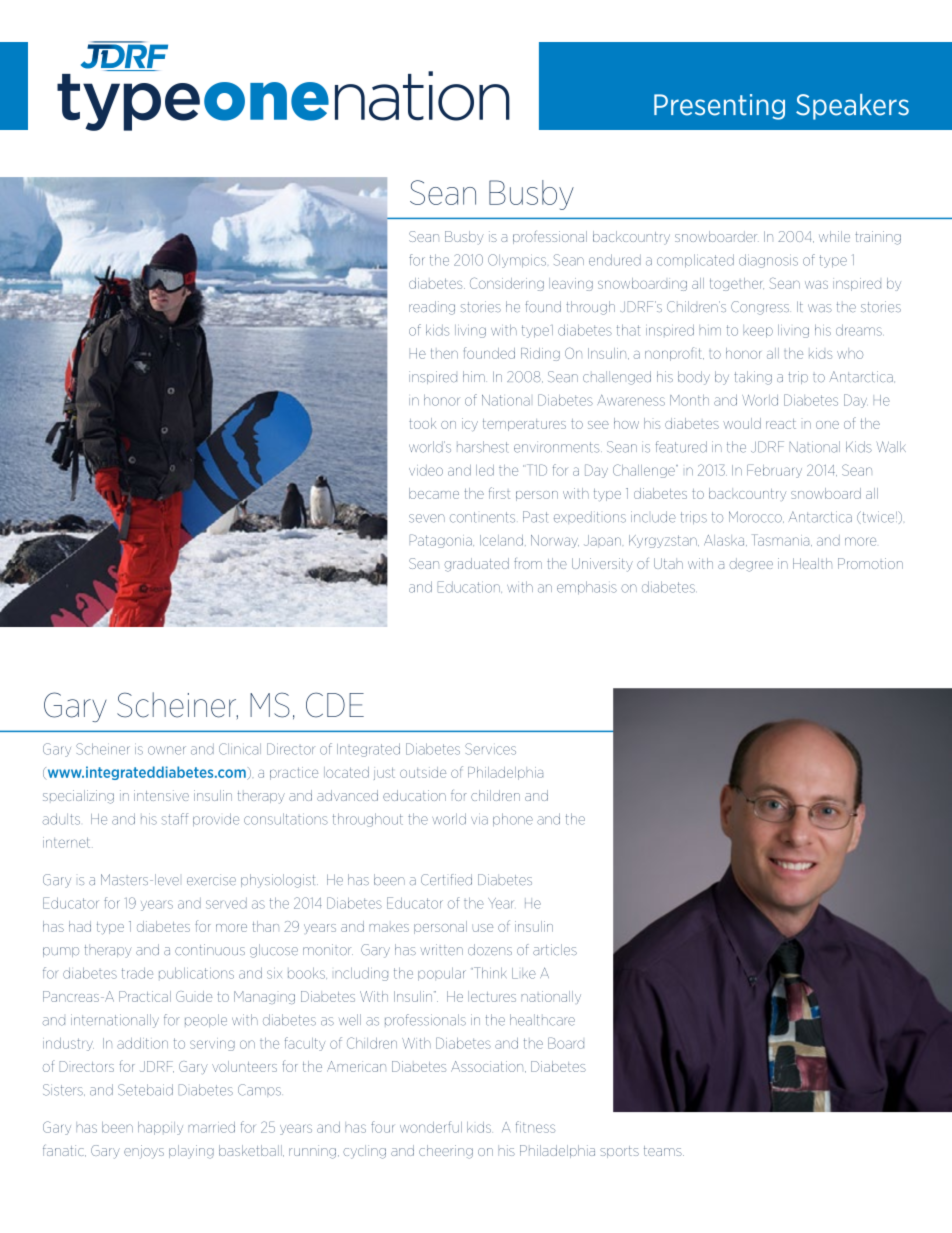  Describe the element at coordinates (431, 1127) in the image. I see `wonderful` at that location.
